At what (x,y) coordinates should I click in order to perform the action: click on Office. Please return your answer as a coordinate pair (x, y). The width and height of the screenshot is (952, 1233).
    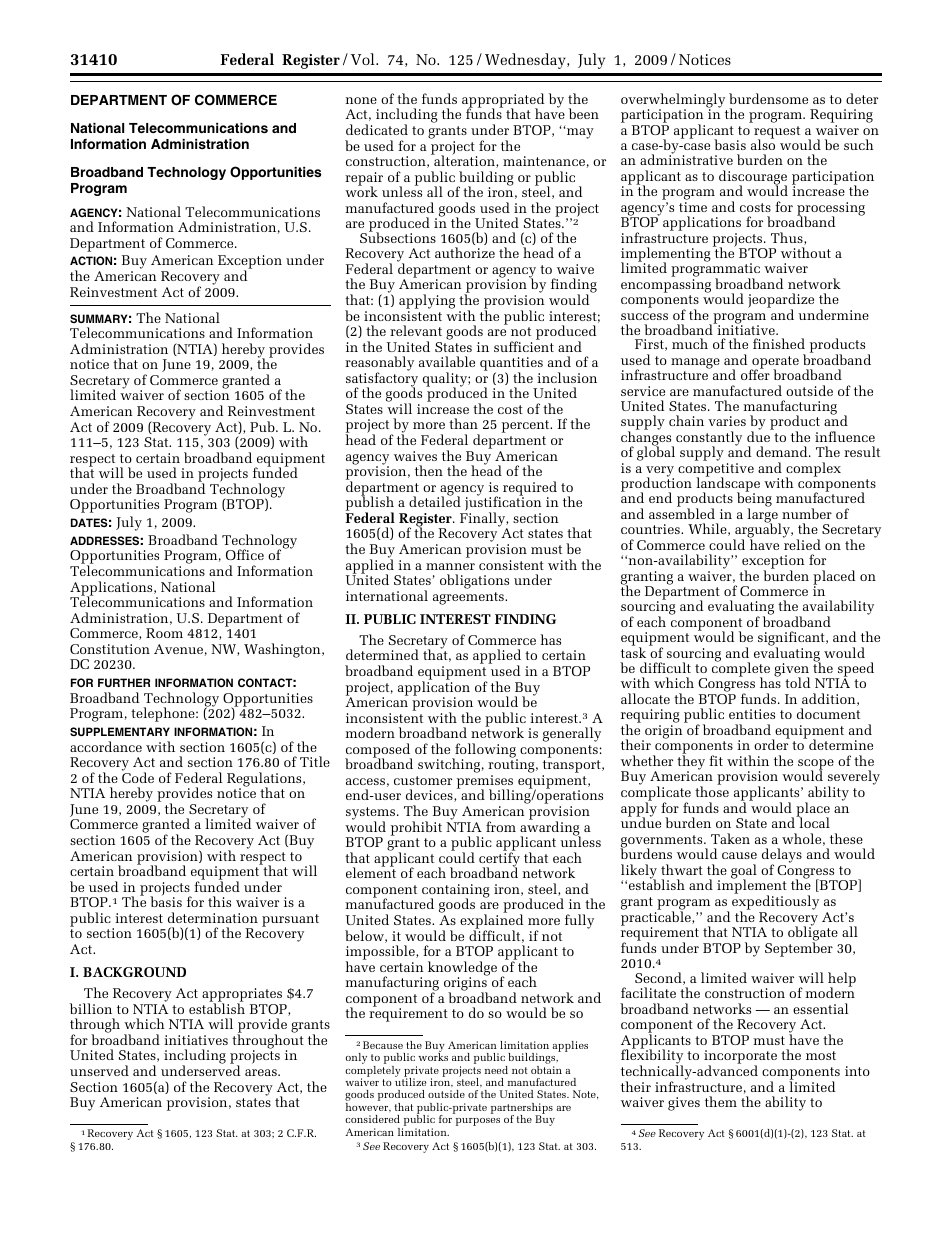
    Looking at the image, I should click on (245, 554).
